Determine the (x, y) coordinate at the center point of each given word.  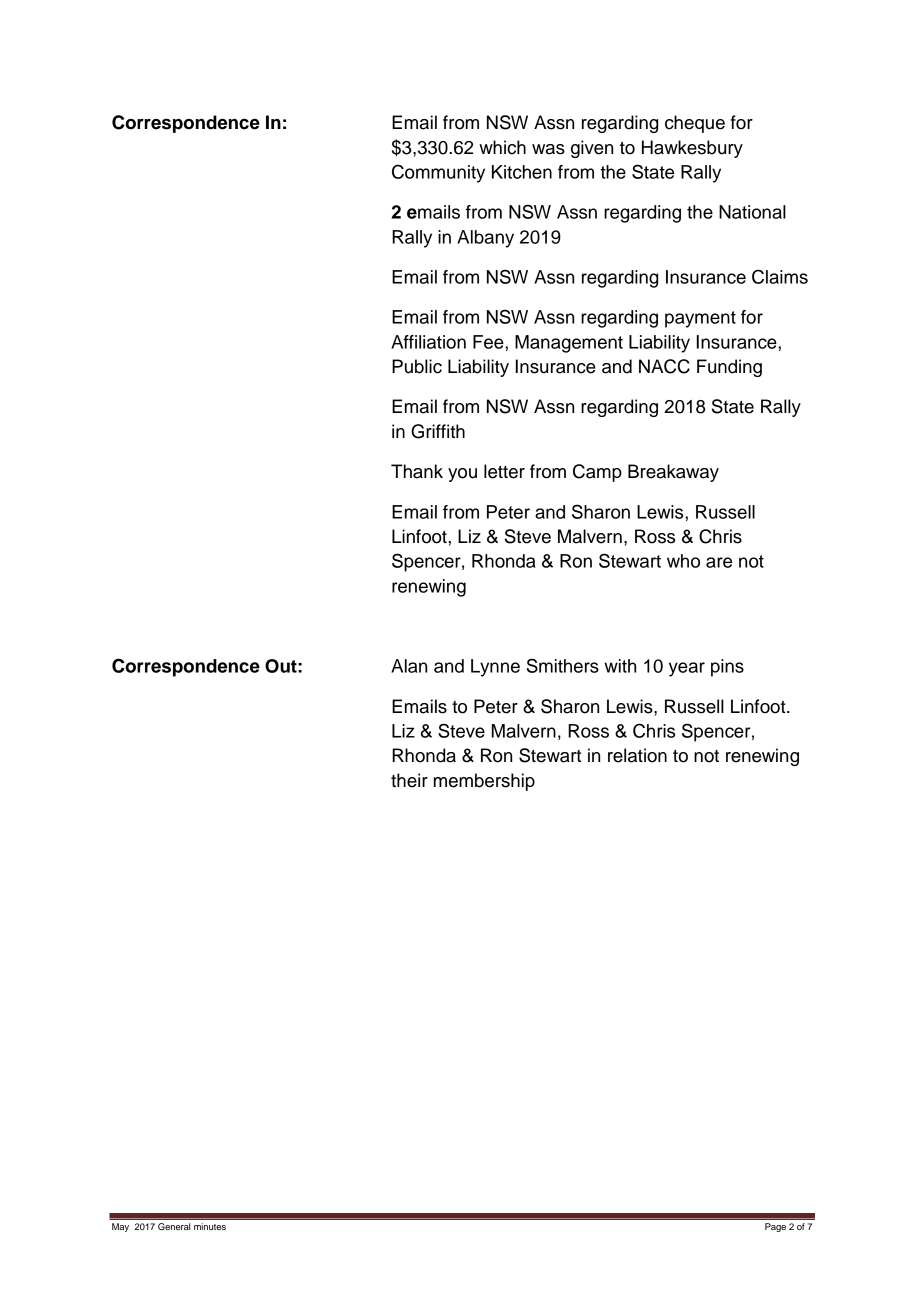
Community (438, 173)
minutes (210, 1226)
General (174, 1226)
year (687, 669)
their (409, 780)
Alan (409, 666)
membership (484, 782)
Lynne (495, 668)
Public (417, 366)
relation (637, 755)
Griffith (438, 431)
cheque (695, 124)
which (502, 147)
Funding (729, 368)
